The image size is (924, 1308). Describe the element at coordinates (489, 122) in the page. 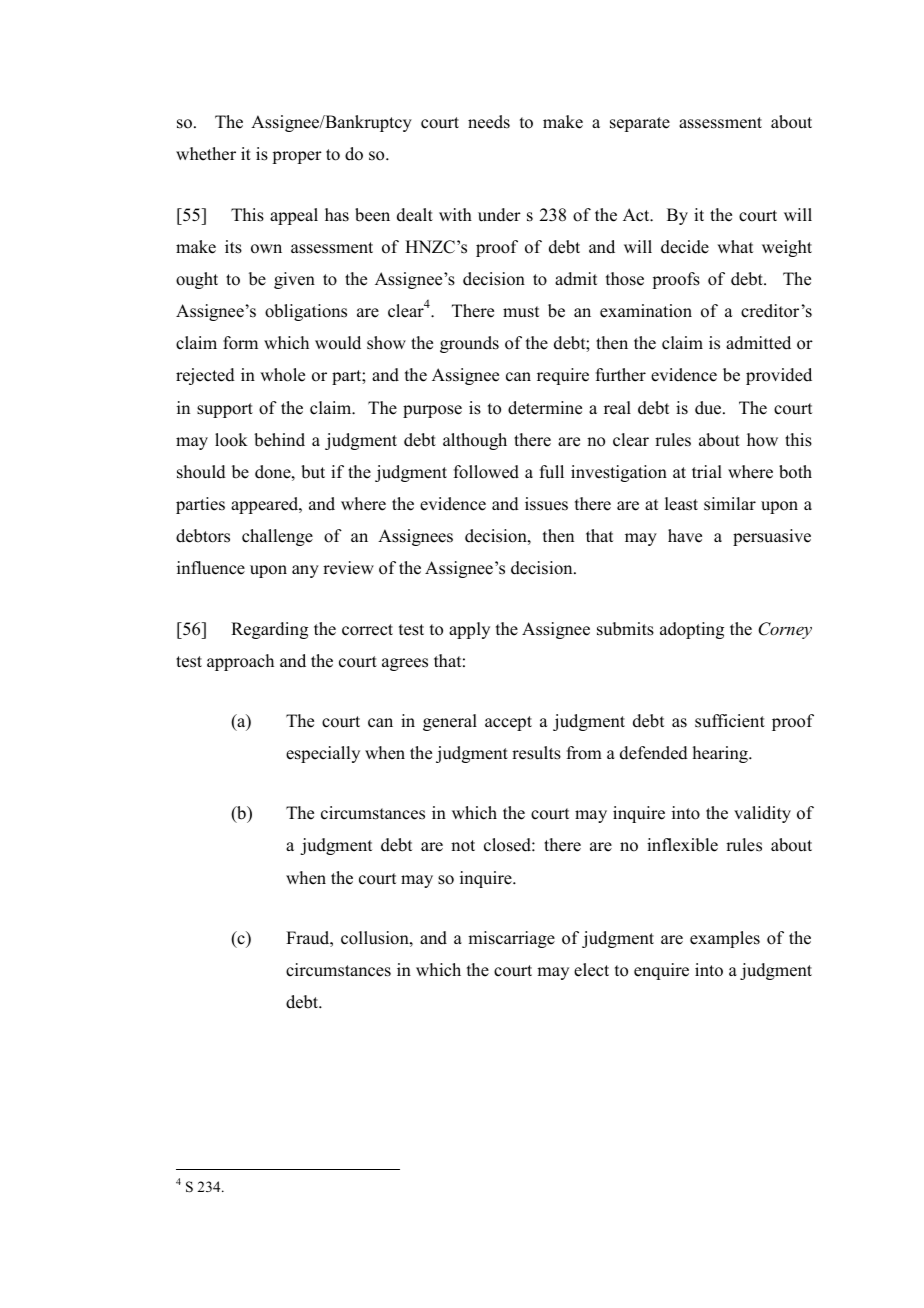

I see `needs` at that location.
